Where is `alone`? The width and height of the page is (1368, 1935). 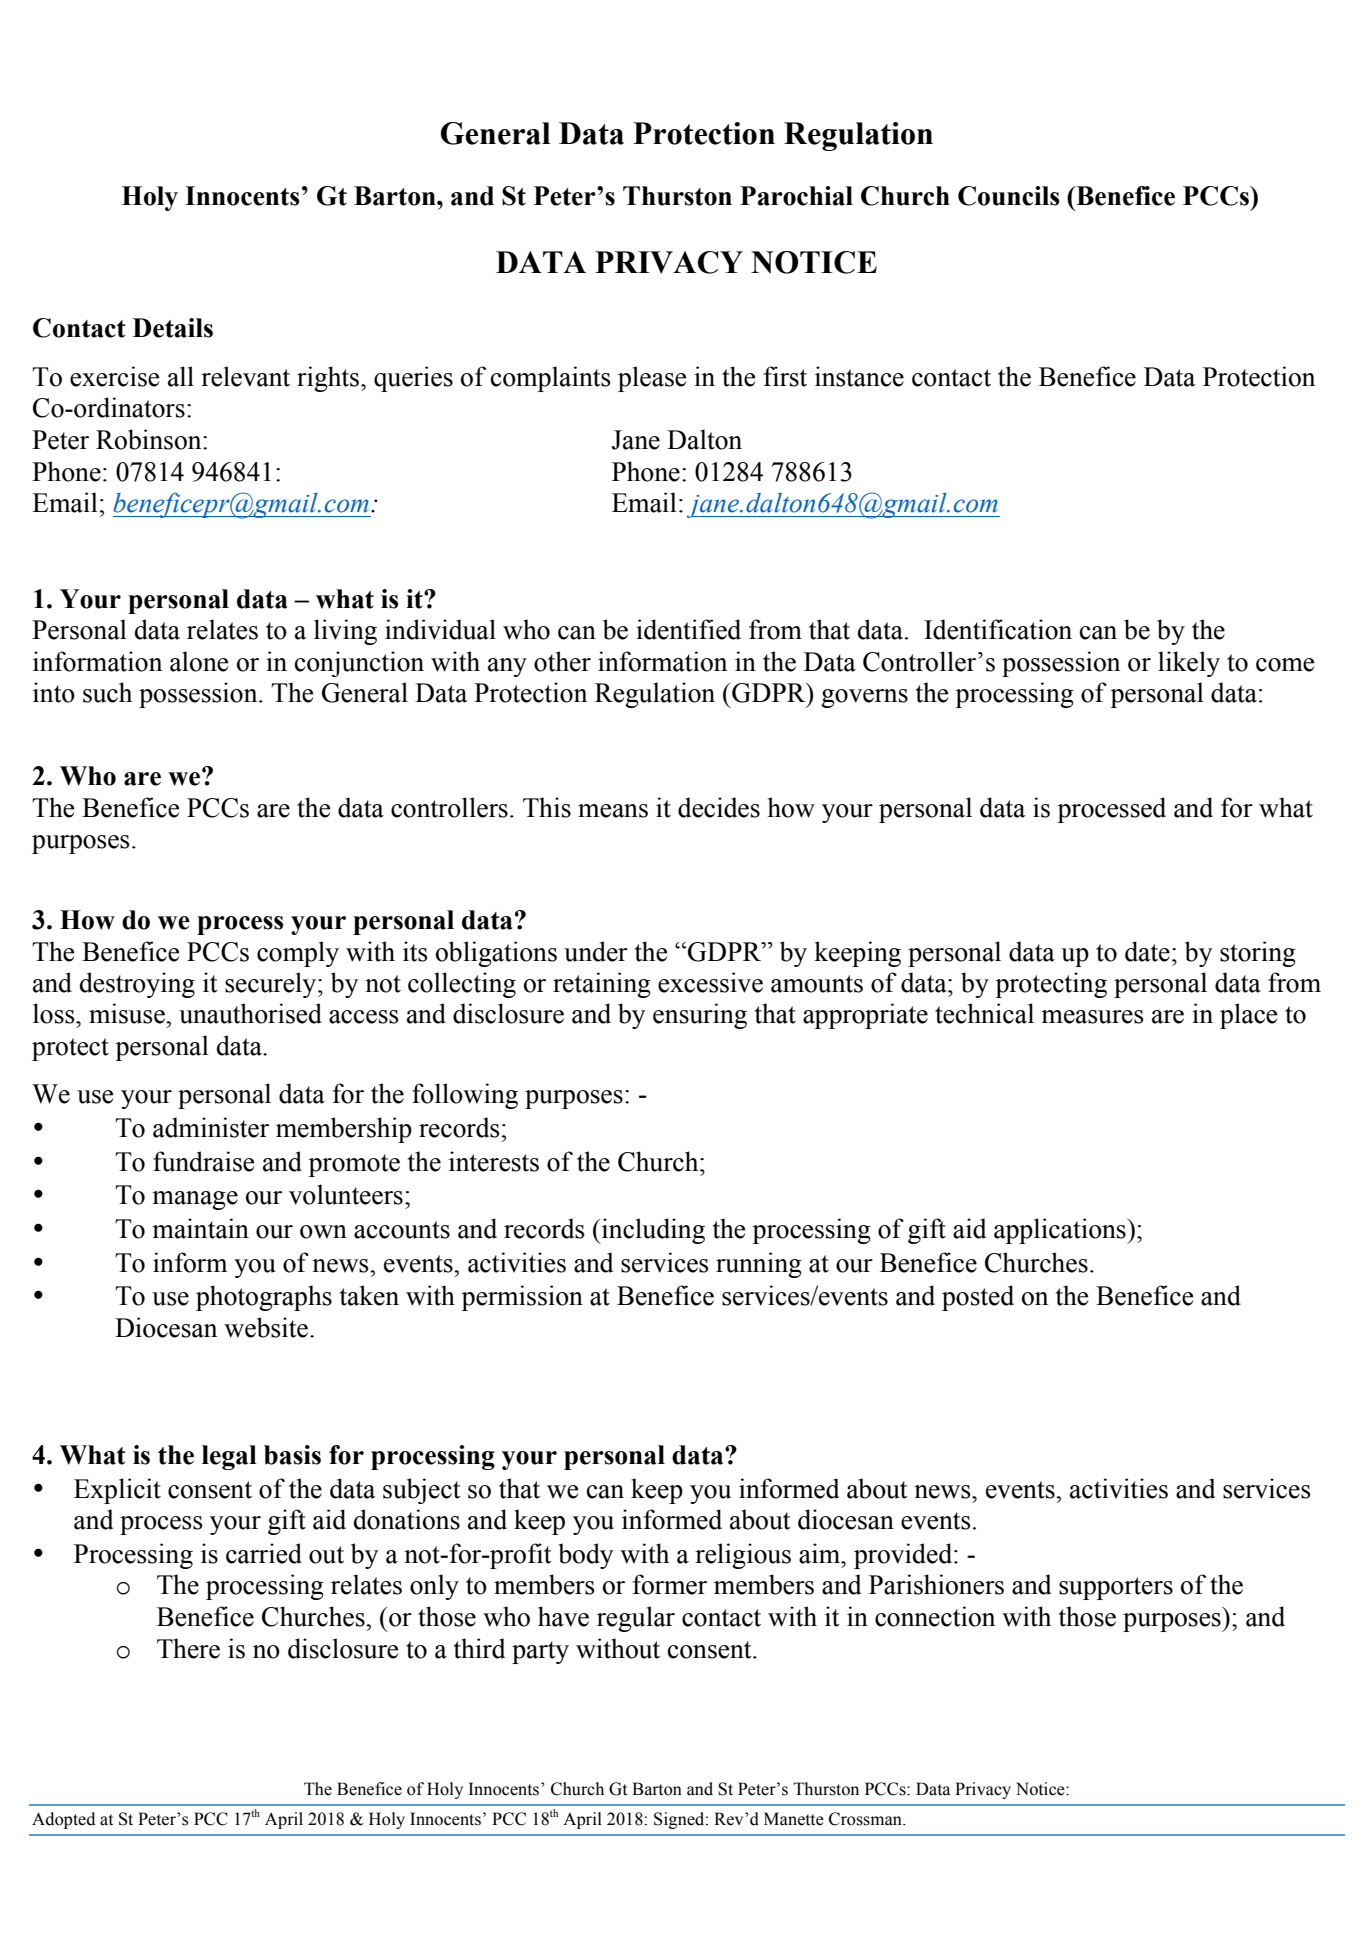 alone is located at coordinates (199, 661).
